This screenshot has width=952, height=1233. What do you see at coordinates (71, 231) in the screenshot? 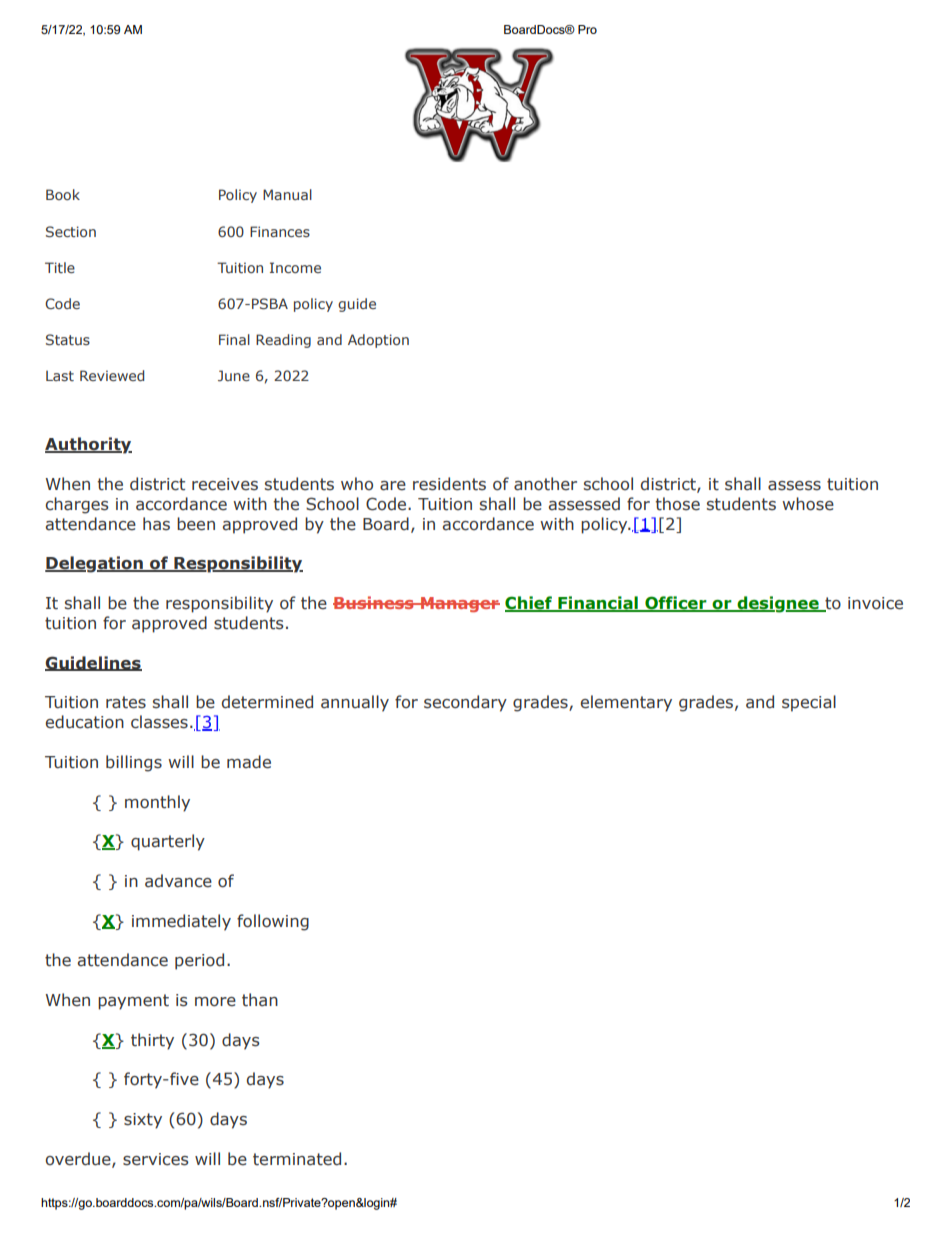
I see `Section` at bounding box center [71, 231].
